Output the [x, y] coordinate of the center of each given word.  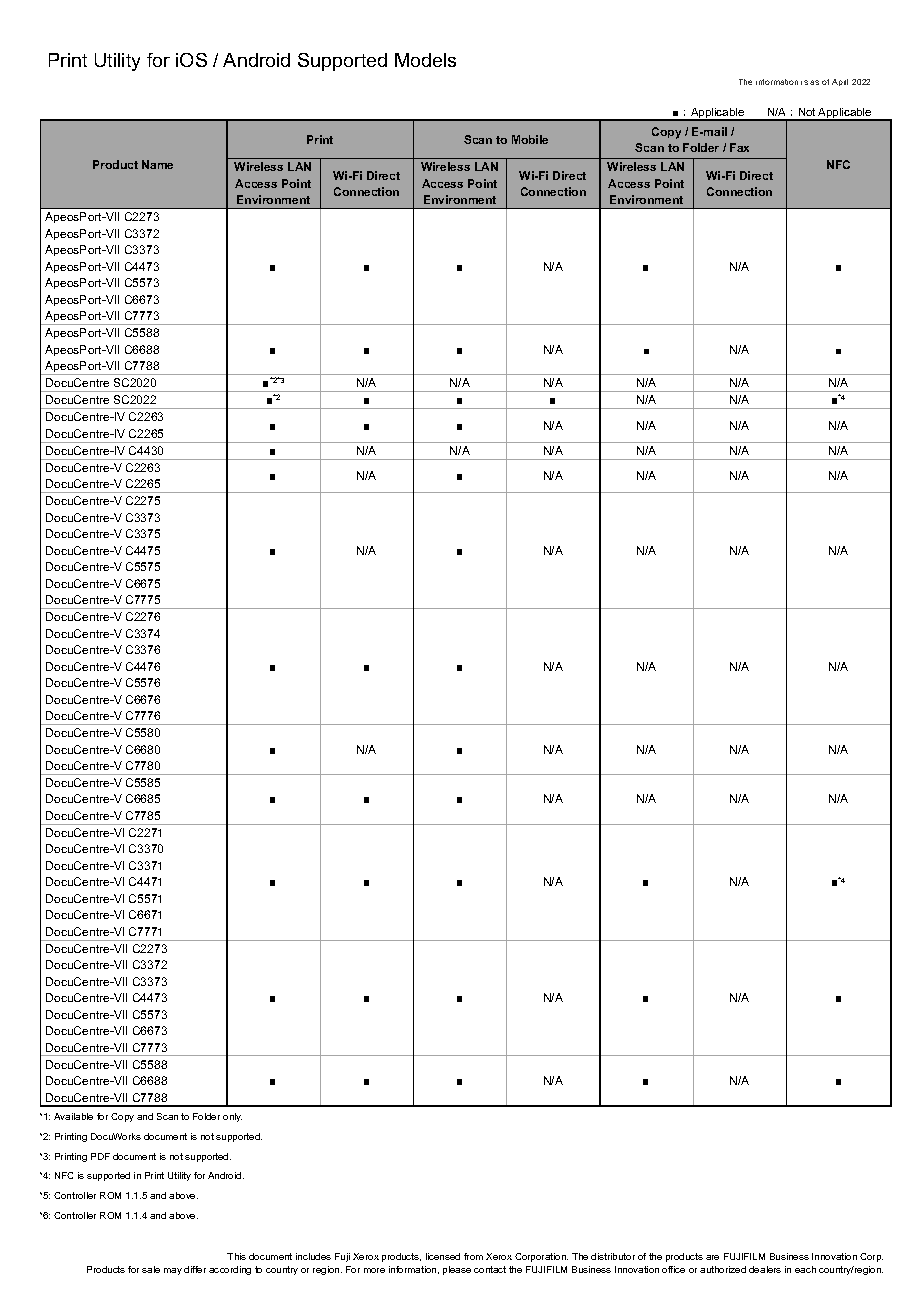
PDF [100, 1156]
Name [157, 164]
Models [425, 60]
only [232, 1117]
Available [73, 1116]
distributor [613, 1256]
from [473, 1256]
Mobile [530, 139]
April [840, 82]
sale [151, 1269]
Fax [739, 147]
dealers [765, 1269]
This [236, 1256]
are [712, 1257]
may [173, 1271]
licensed [443, 1256]
